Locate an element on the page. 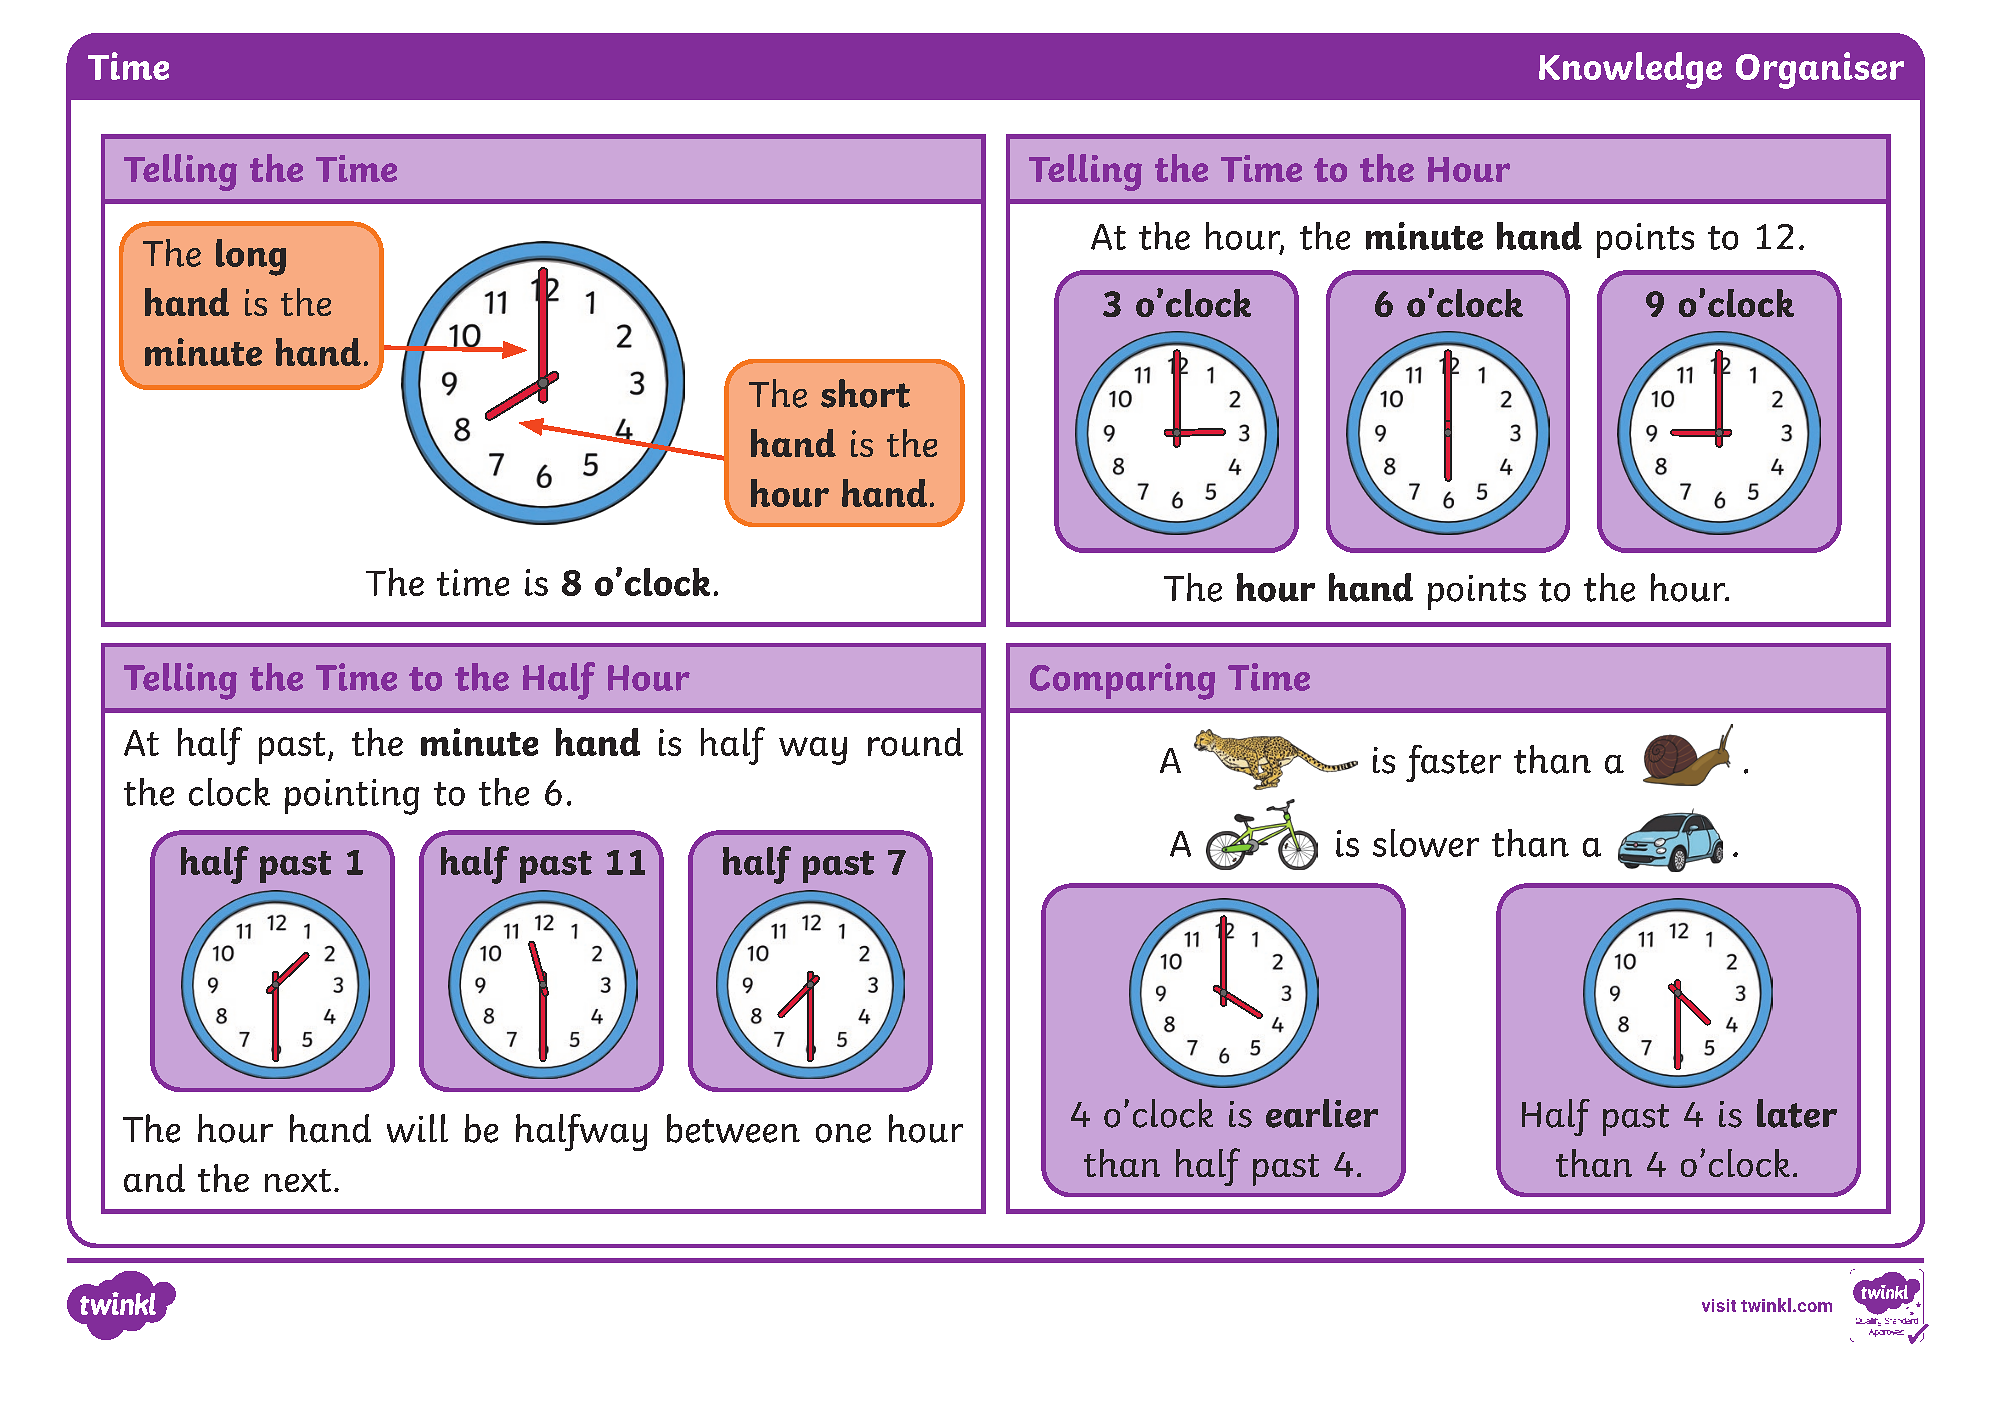  long is located at coordinates (251, 257).
